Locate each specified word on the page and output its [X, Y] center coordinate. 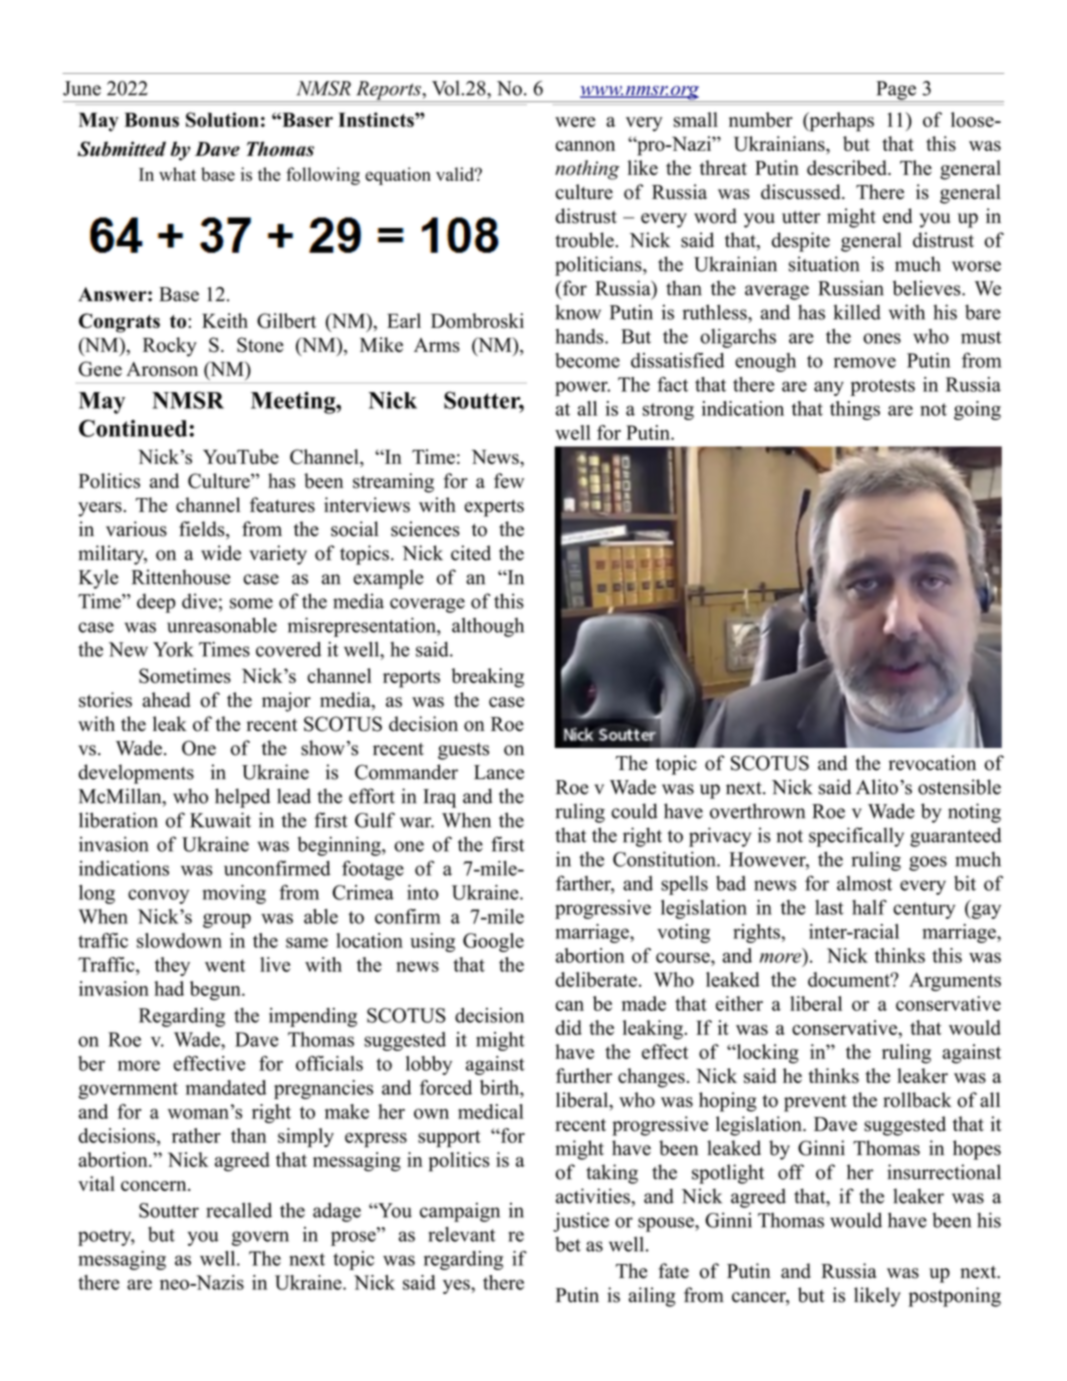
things [855, 410]
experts [494, 508]
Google [493, 942]
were [575, 122]
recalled [239, 1210]
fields [203, 530]
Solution [222, 119]
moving [234, 894]
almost [864, 883]
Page [896, 91]
